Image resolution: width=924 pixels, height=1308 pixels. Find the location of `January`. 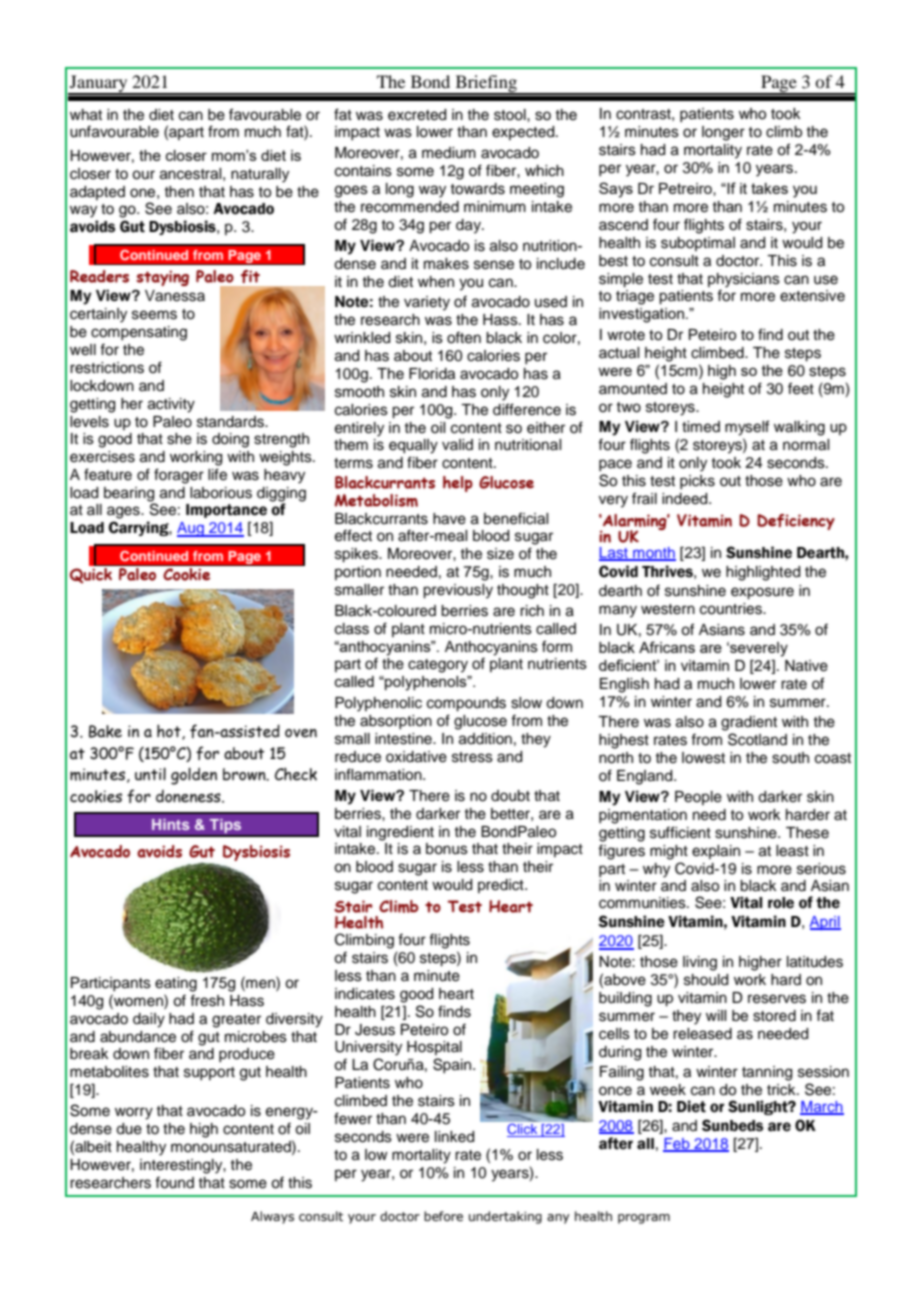

January is located at coordinates (99, 84).
